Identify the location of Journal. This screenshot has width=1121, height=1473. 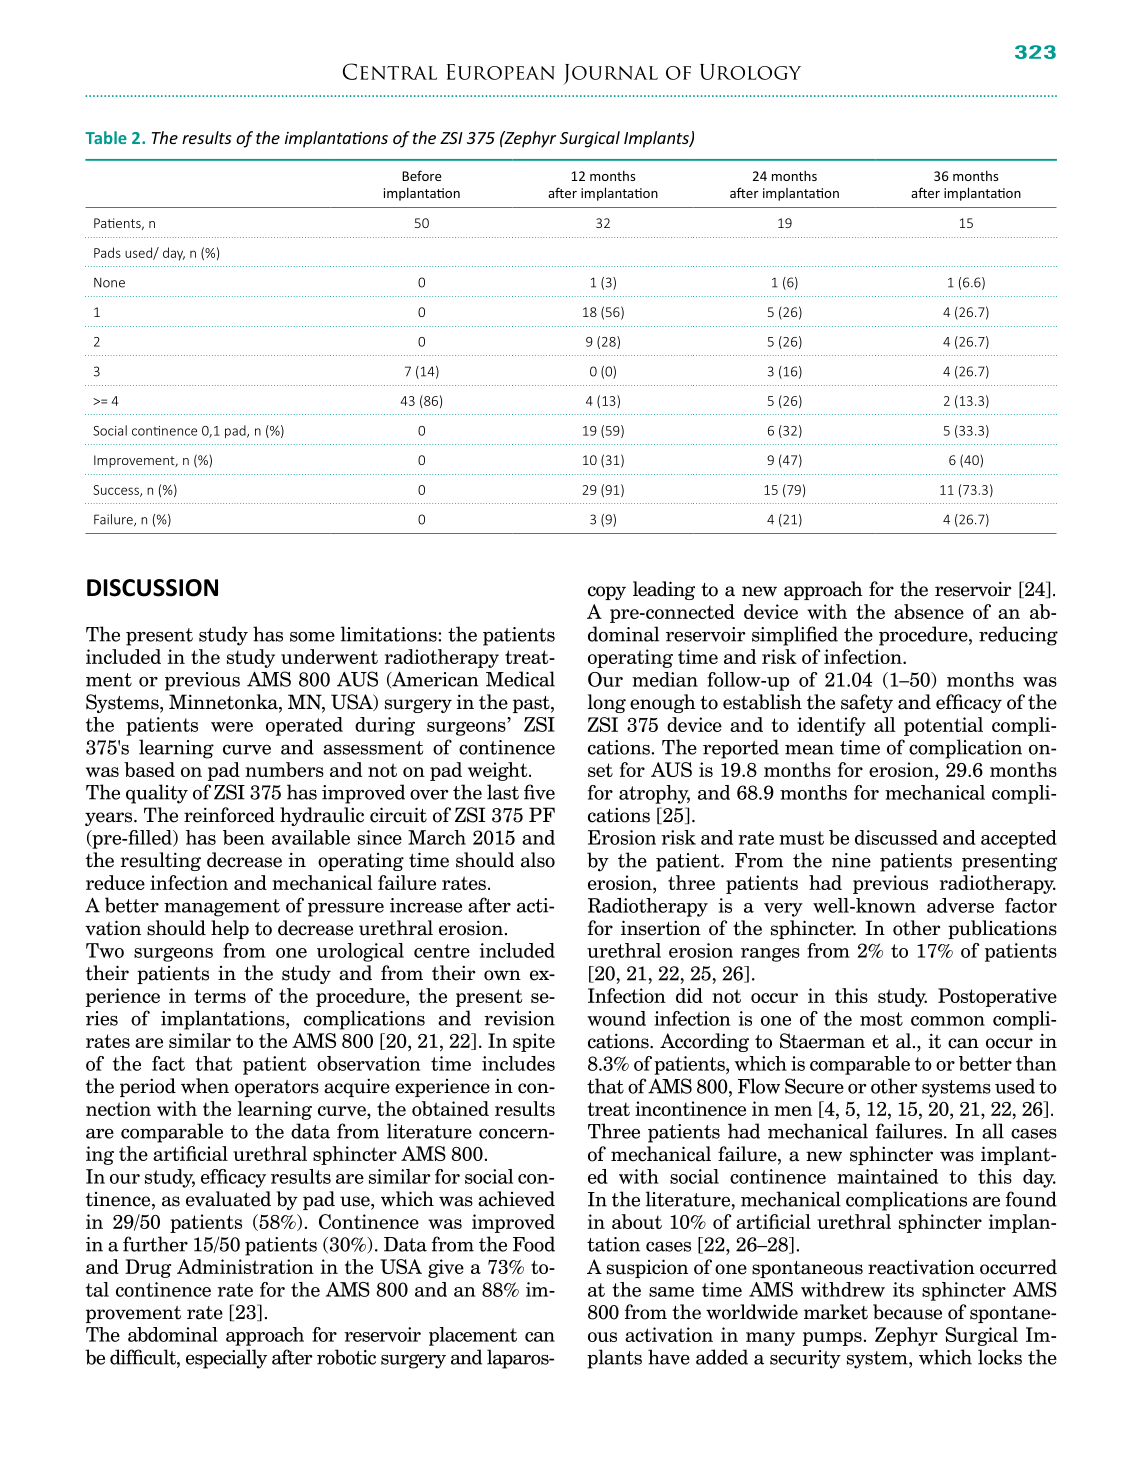
(611, 74).
